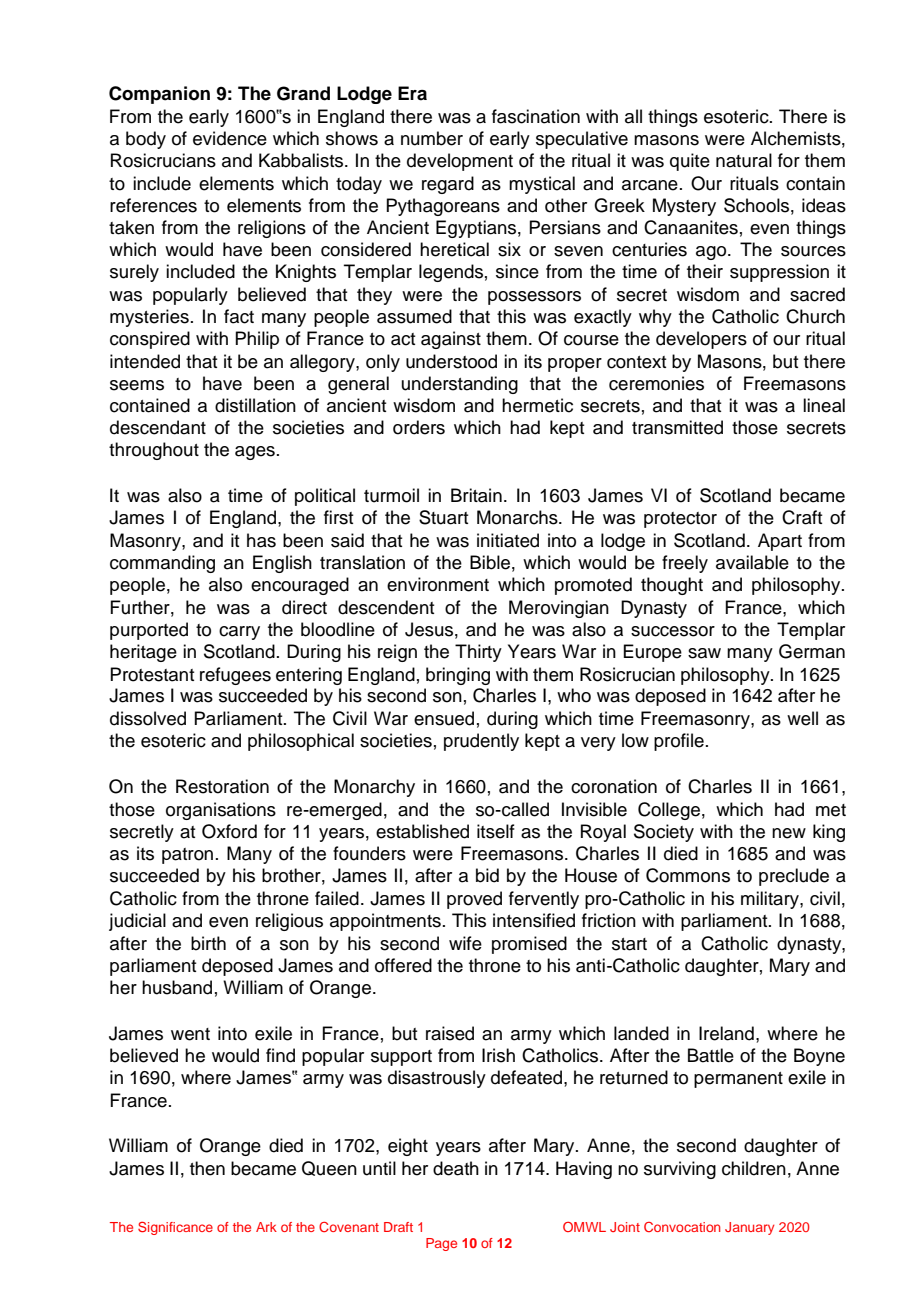 This screenshot has height=1307, width=924. What do you see at coordinates (802, 517) in the screenshot?
I see `Craft` at bounding box center [802, 517].
